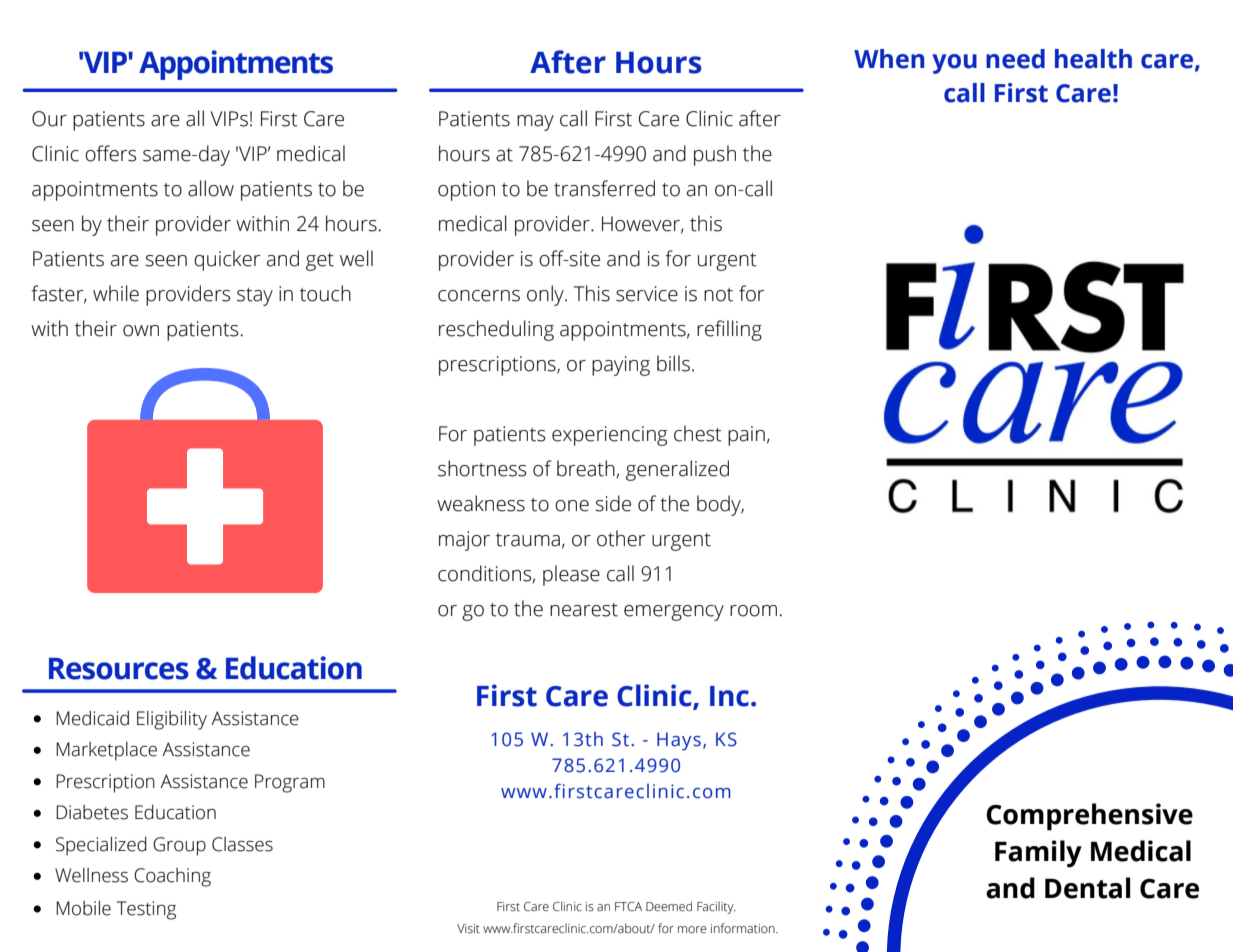  I want to click on offers, so click(111, 153).
